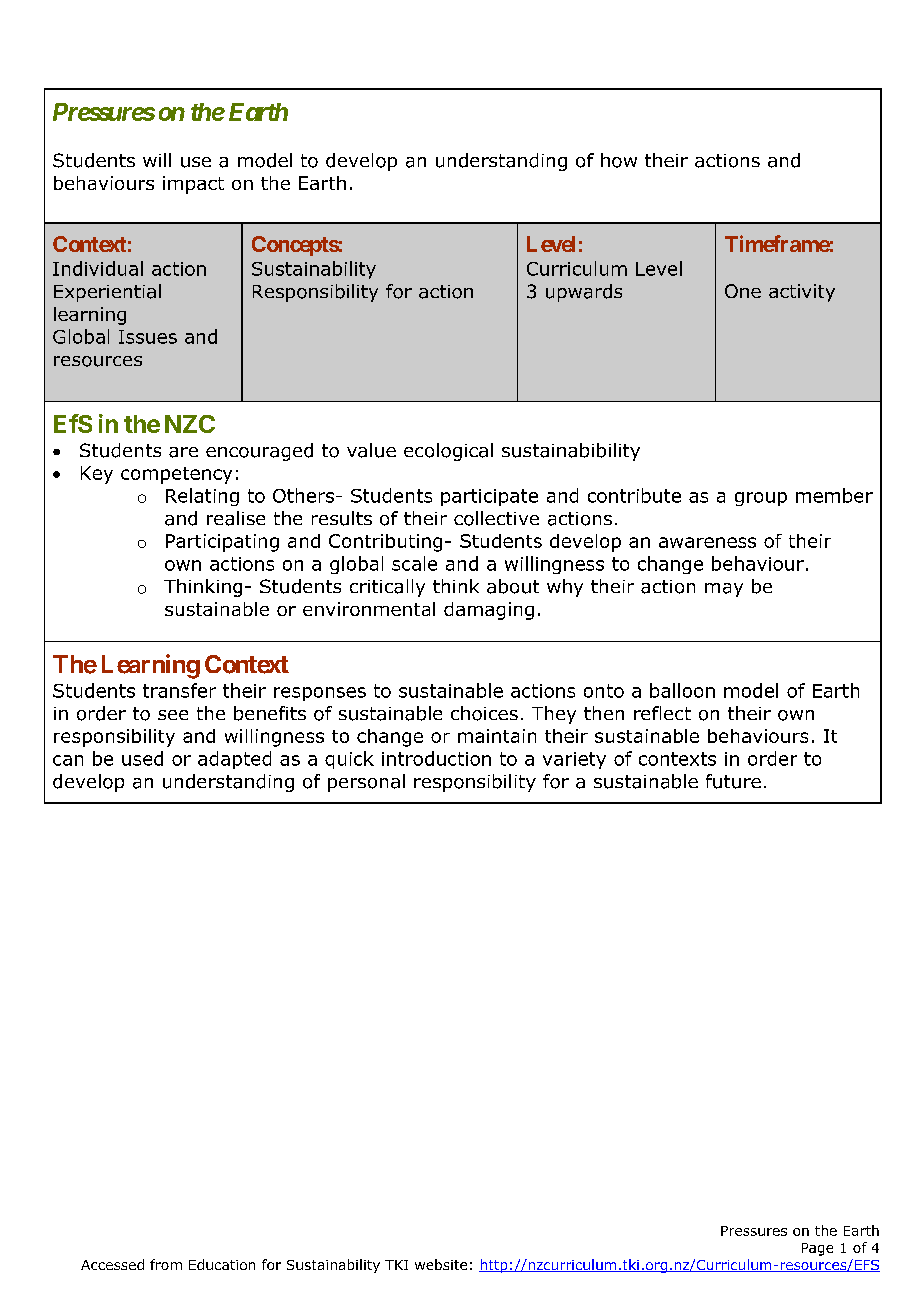  Describe the element at coordinates (441, 1264) in the screenshot. I see `website` at that location.
